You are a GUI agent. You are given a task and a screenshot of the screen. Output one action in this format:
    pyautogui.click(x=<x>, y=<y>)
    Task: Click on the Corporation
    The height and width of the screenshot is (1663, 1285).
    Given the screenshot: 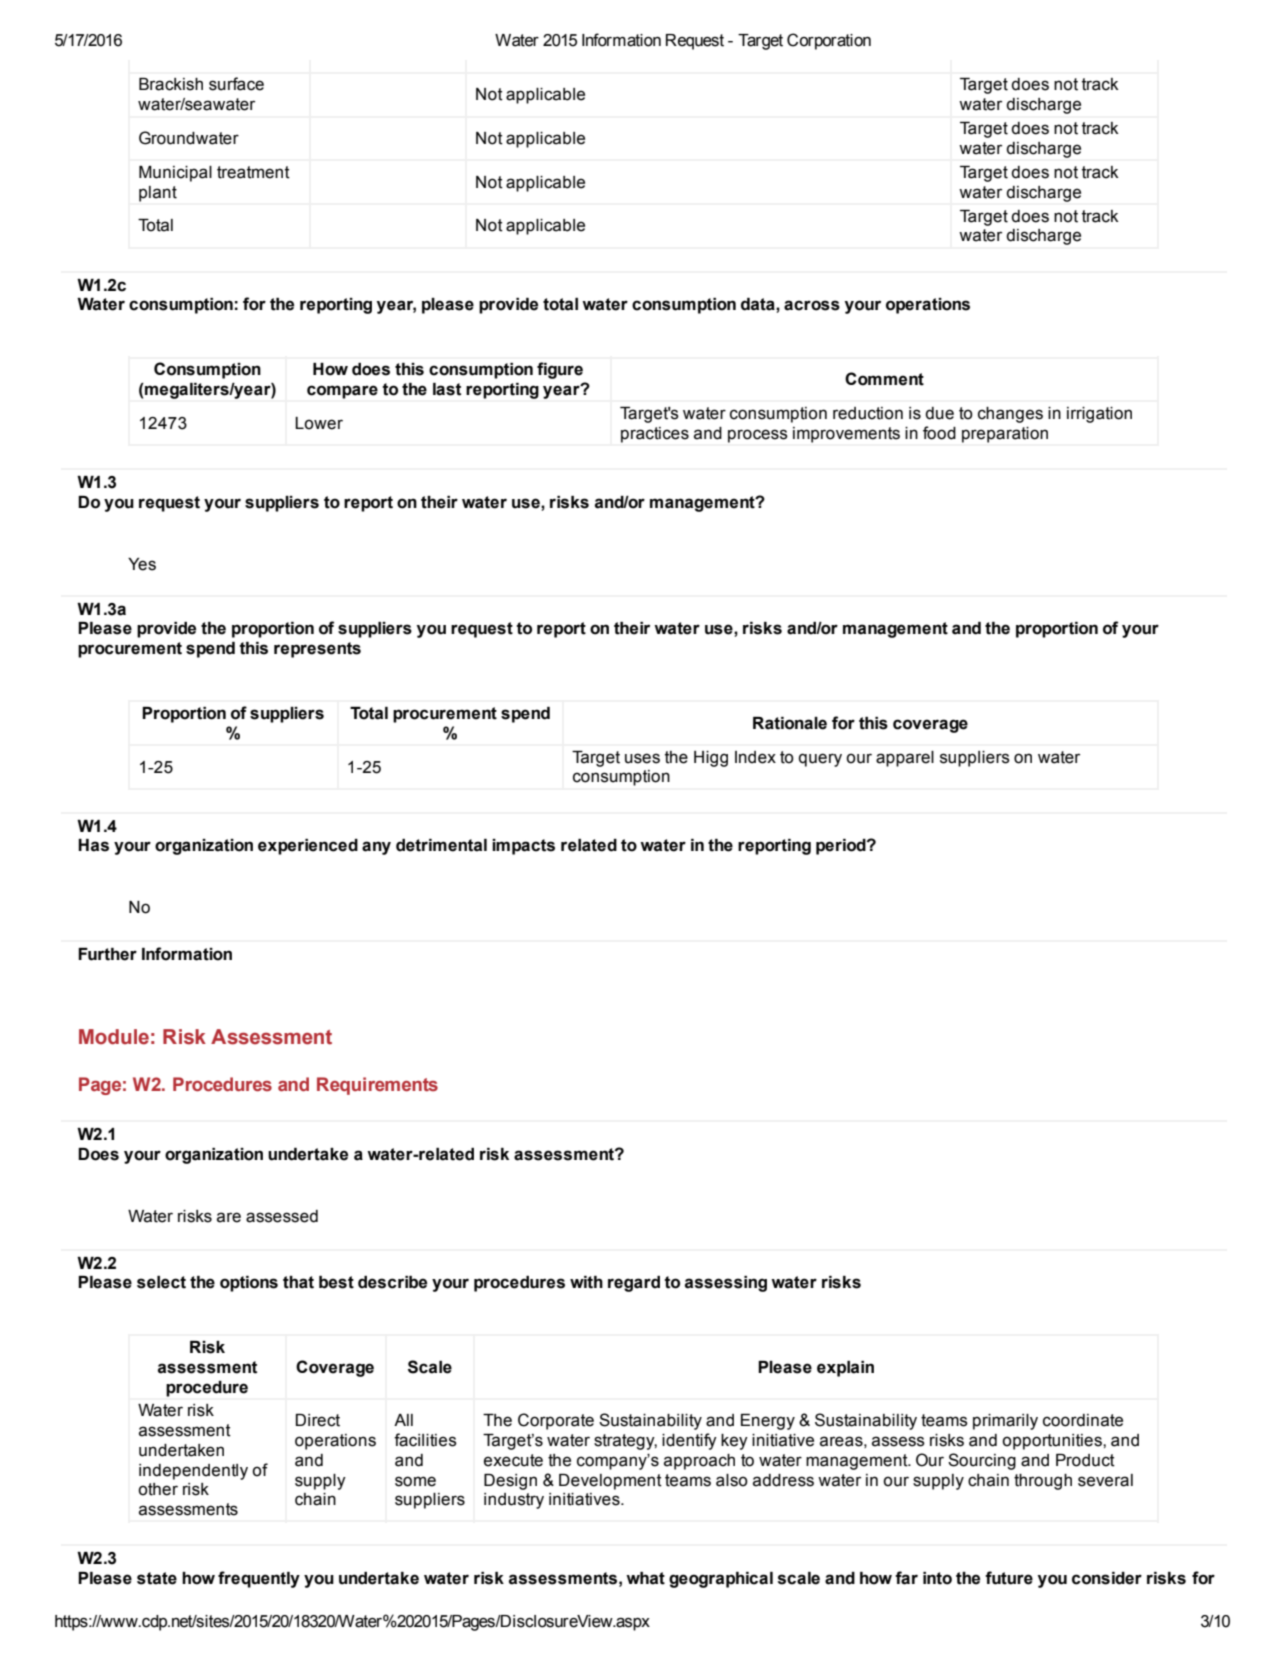 What is the action you would take?
    pyautogui.click(x=829, y=41)
